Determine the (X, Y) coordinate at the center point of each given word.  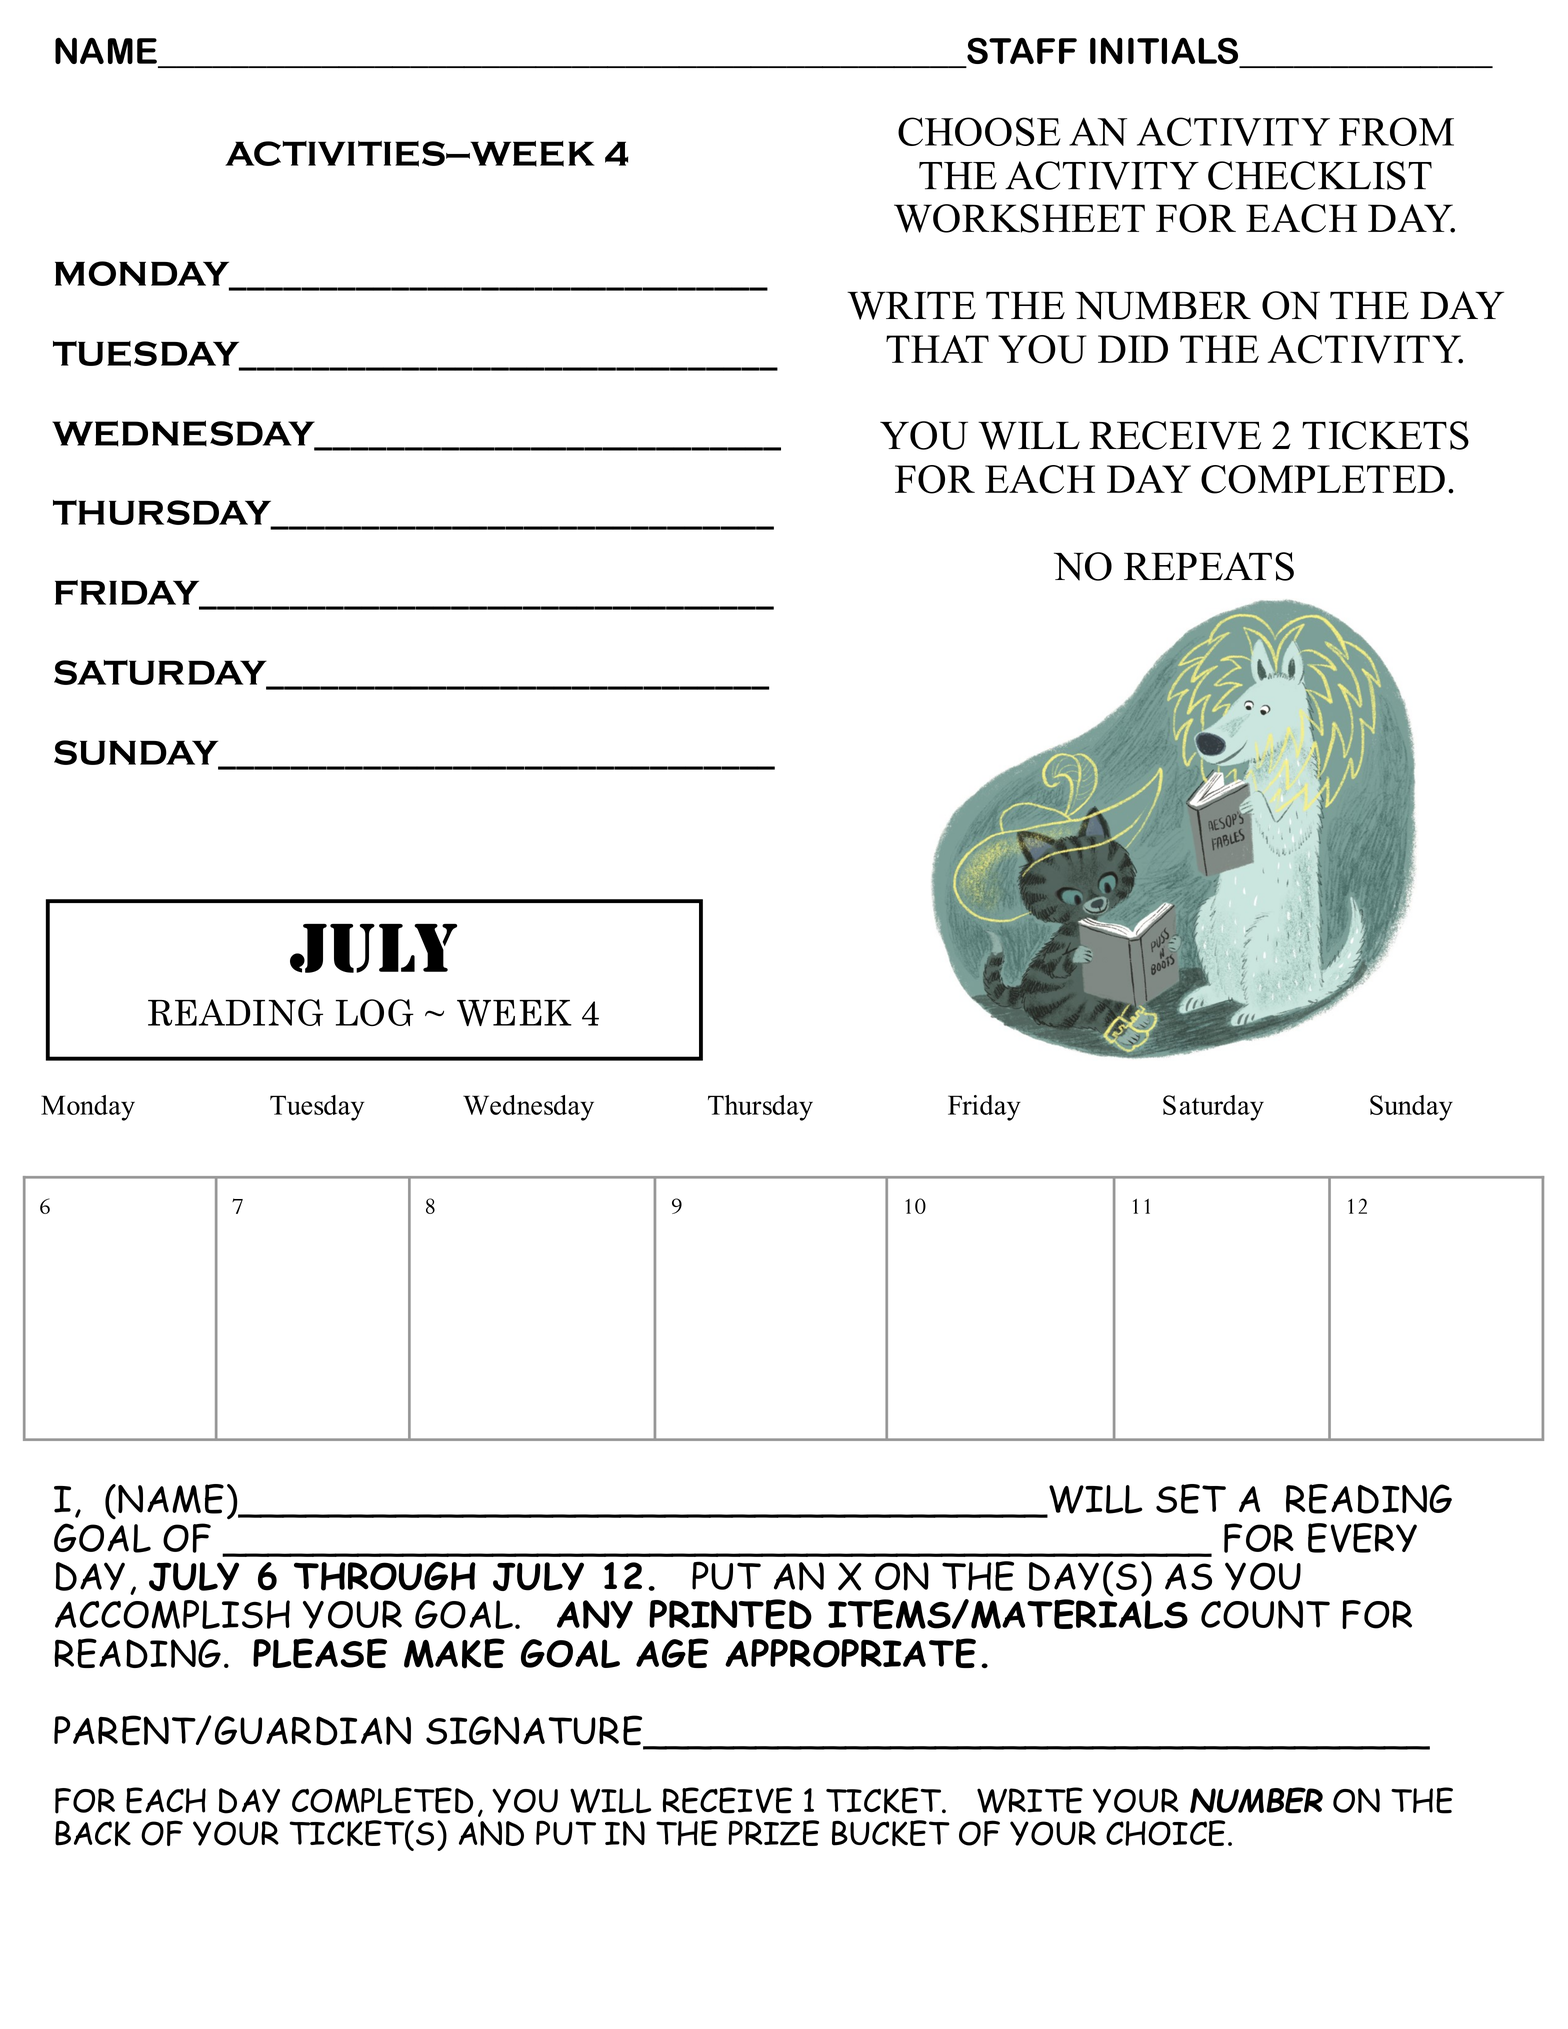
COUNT (1265, 1614)
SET (1191, 1499)
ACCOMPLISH (172, 1614)
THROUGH (385, 1576)
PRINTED (730, 1614)
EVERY (1362, 1538)
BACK (93, 1833)
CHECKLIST (1320, 175)
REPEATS (1209, 566)
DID (1133, 349)
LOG (375, 1012)
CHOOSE (979, 131)
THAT (937, 349)
